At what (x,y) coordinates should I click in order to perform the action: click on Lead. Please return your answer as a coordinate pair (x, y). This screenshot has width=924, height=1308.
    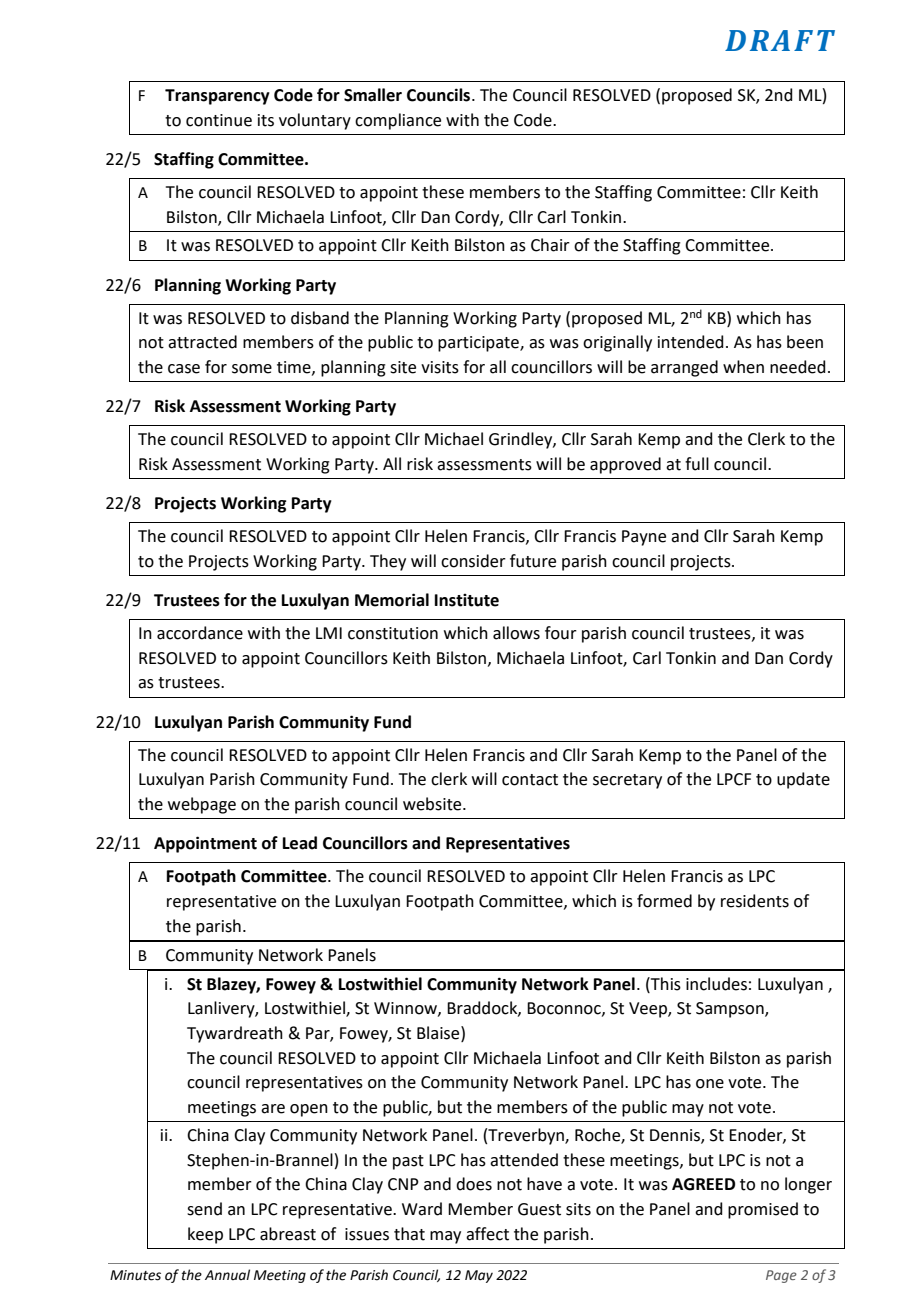
    Looking at the image, I should click on (300, 843).
